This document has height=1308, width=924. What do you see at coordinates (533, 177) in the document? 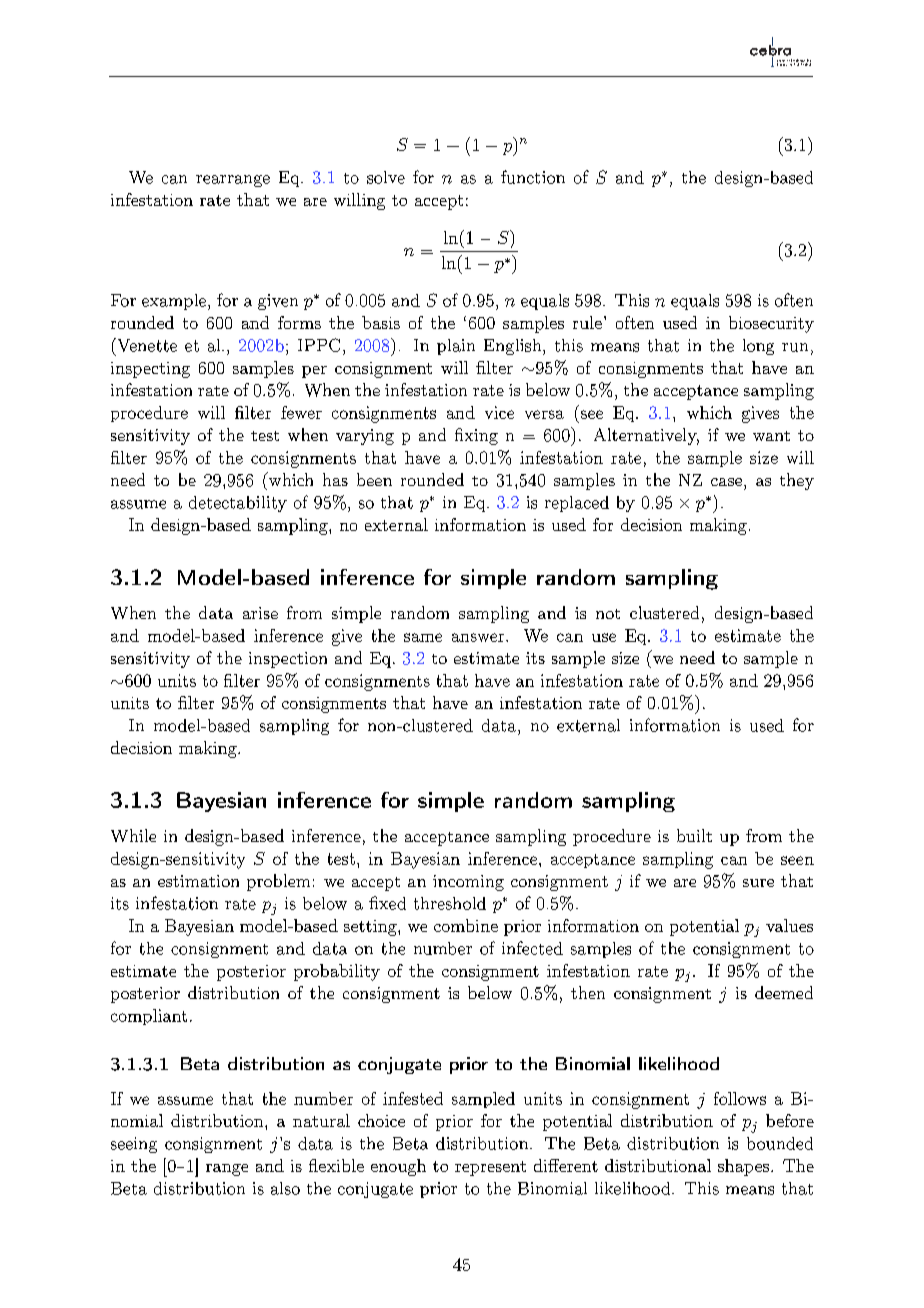
I see `function` at bounding box center [533, 177].
